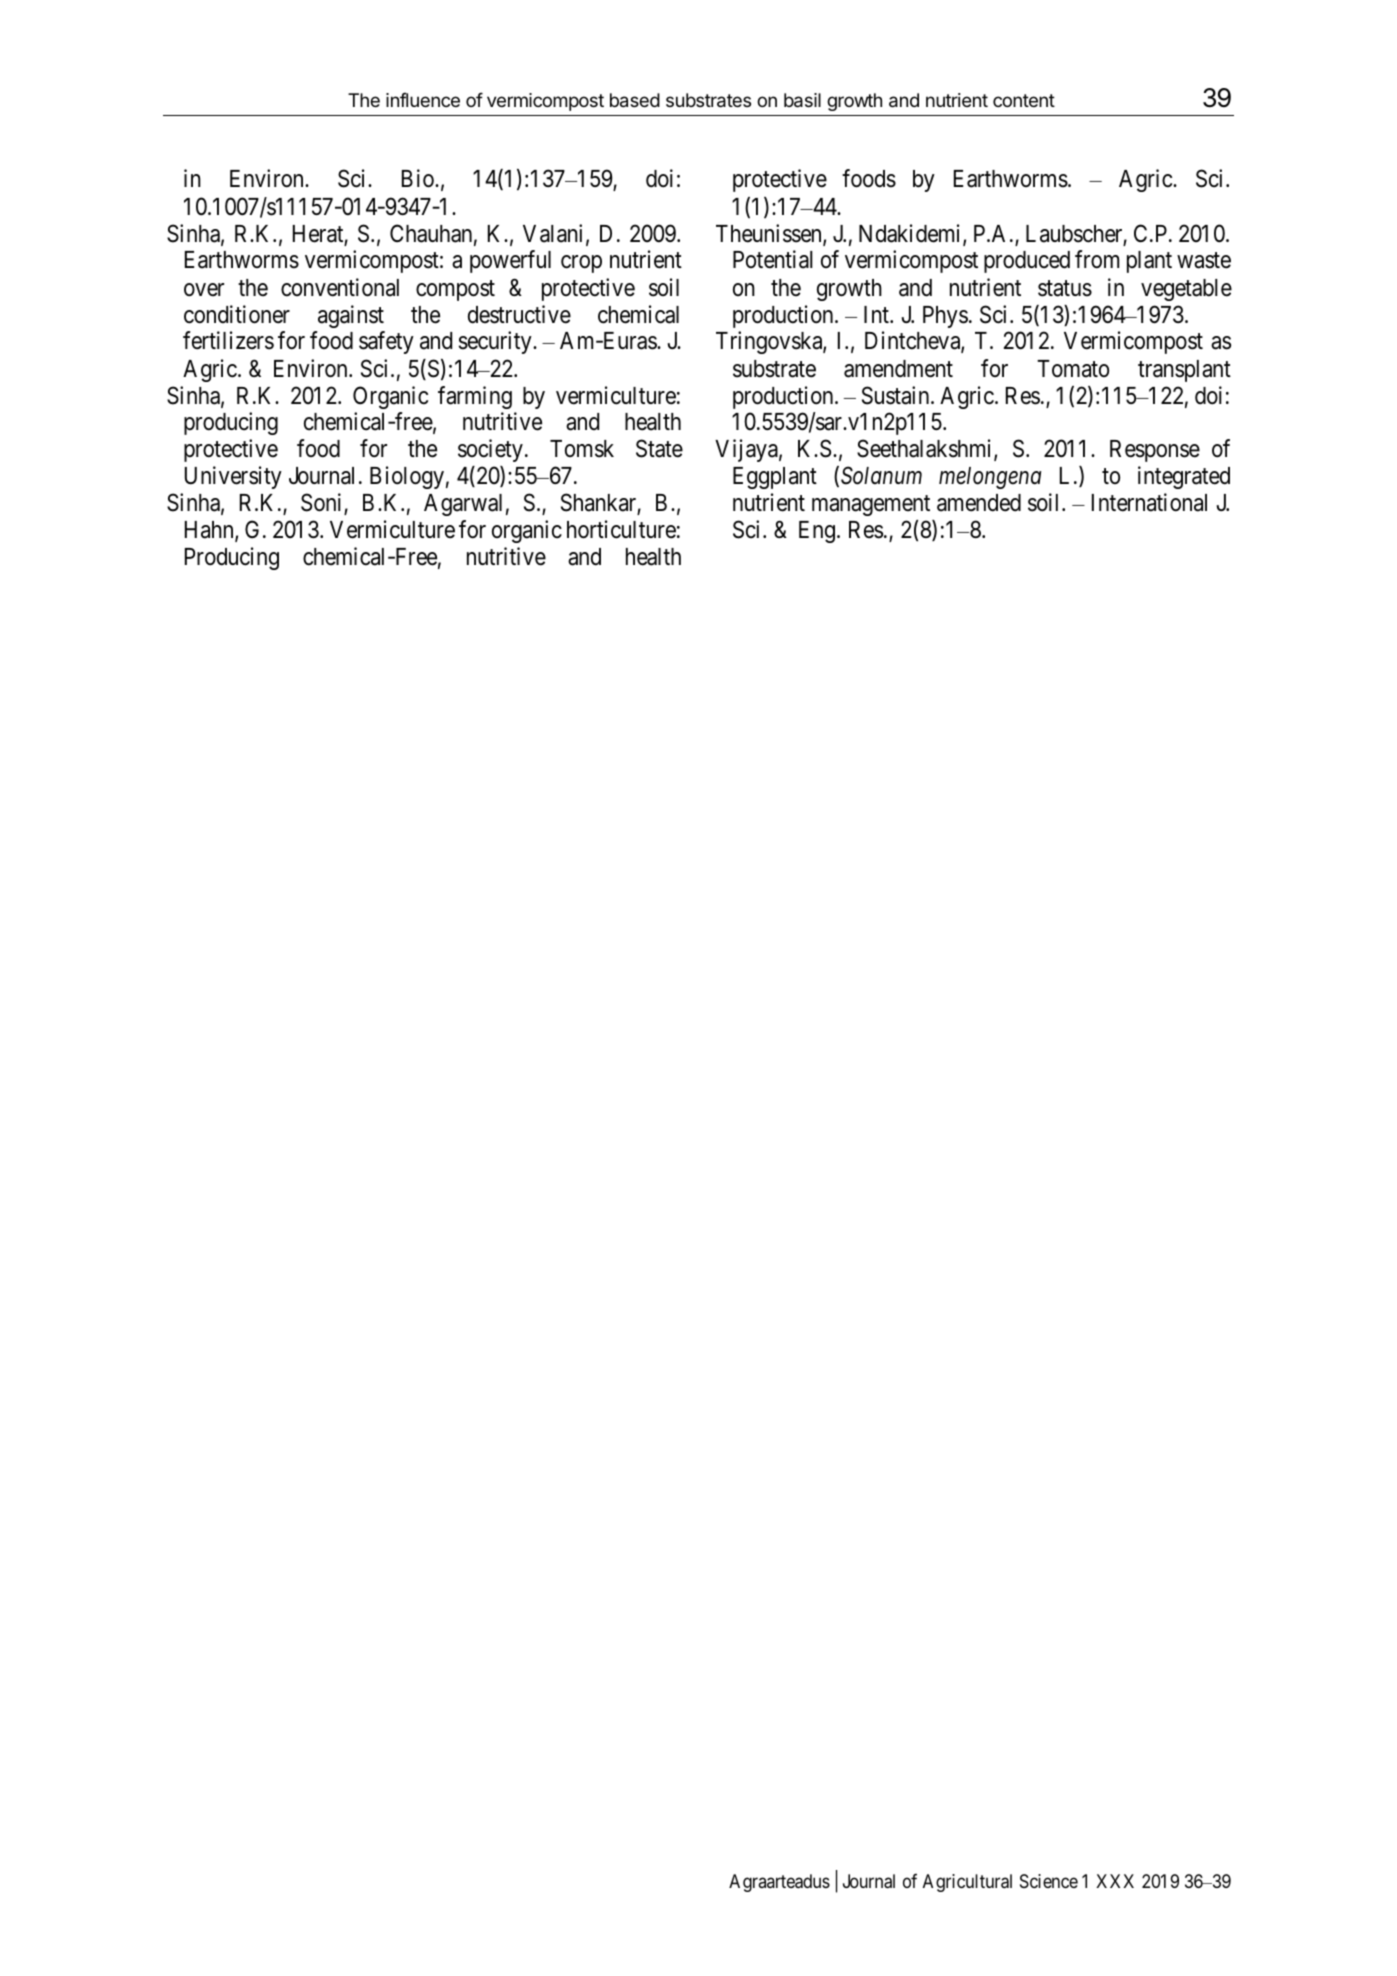 The height and width of the page is (1976, 1397). What do you see at coordinates (635, 100) in the page?
I see `based` at bounding box center [635, 100].
